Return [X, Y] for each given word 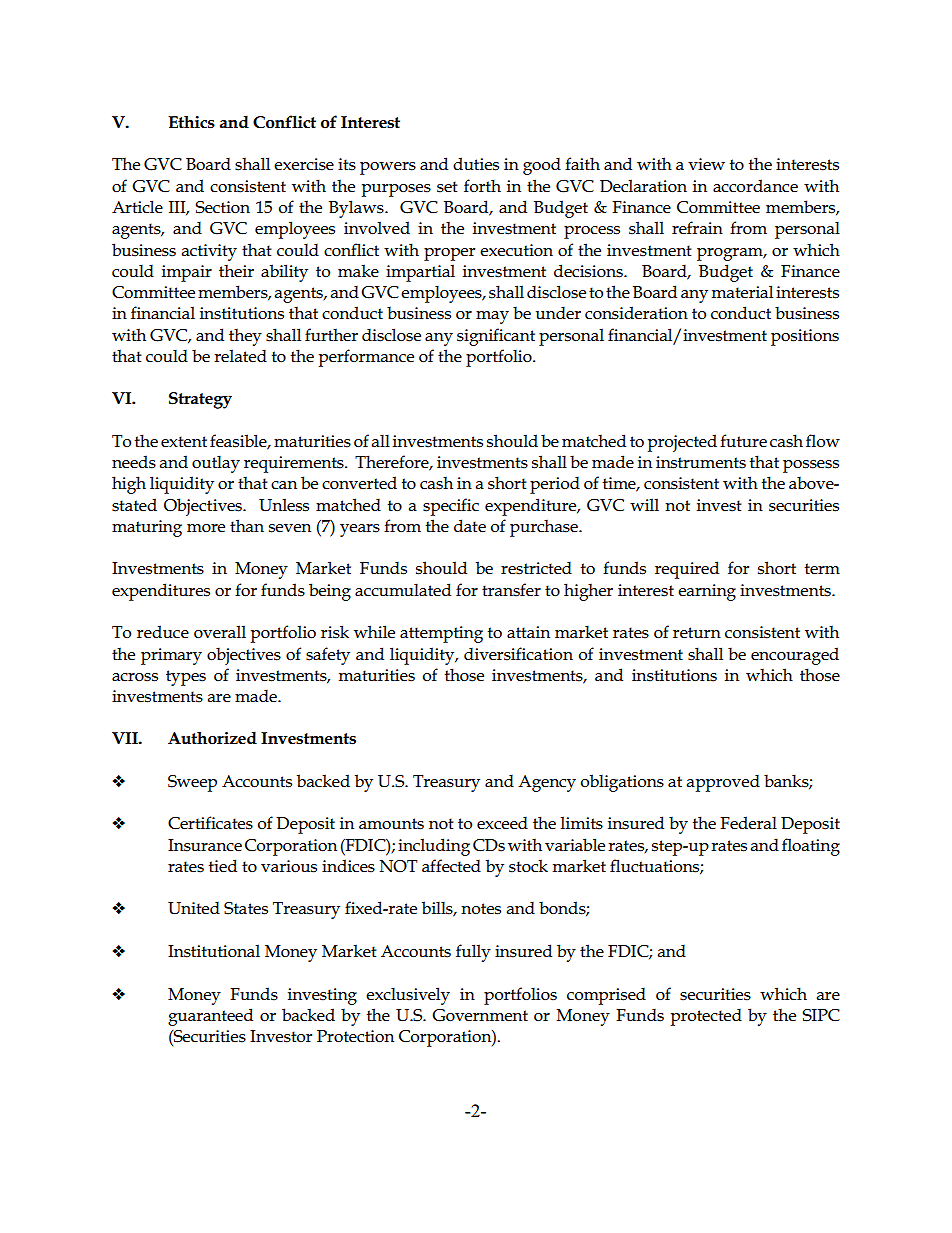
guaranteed [210, 1017]
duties [476, 164]
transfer [511, 590]
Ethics [191, 122]
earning [707, 592]
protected [706, 1017]
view [706, 164]
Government [480, 1015]
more [206, 528]
